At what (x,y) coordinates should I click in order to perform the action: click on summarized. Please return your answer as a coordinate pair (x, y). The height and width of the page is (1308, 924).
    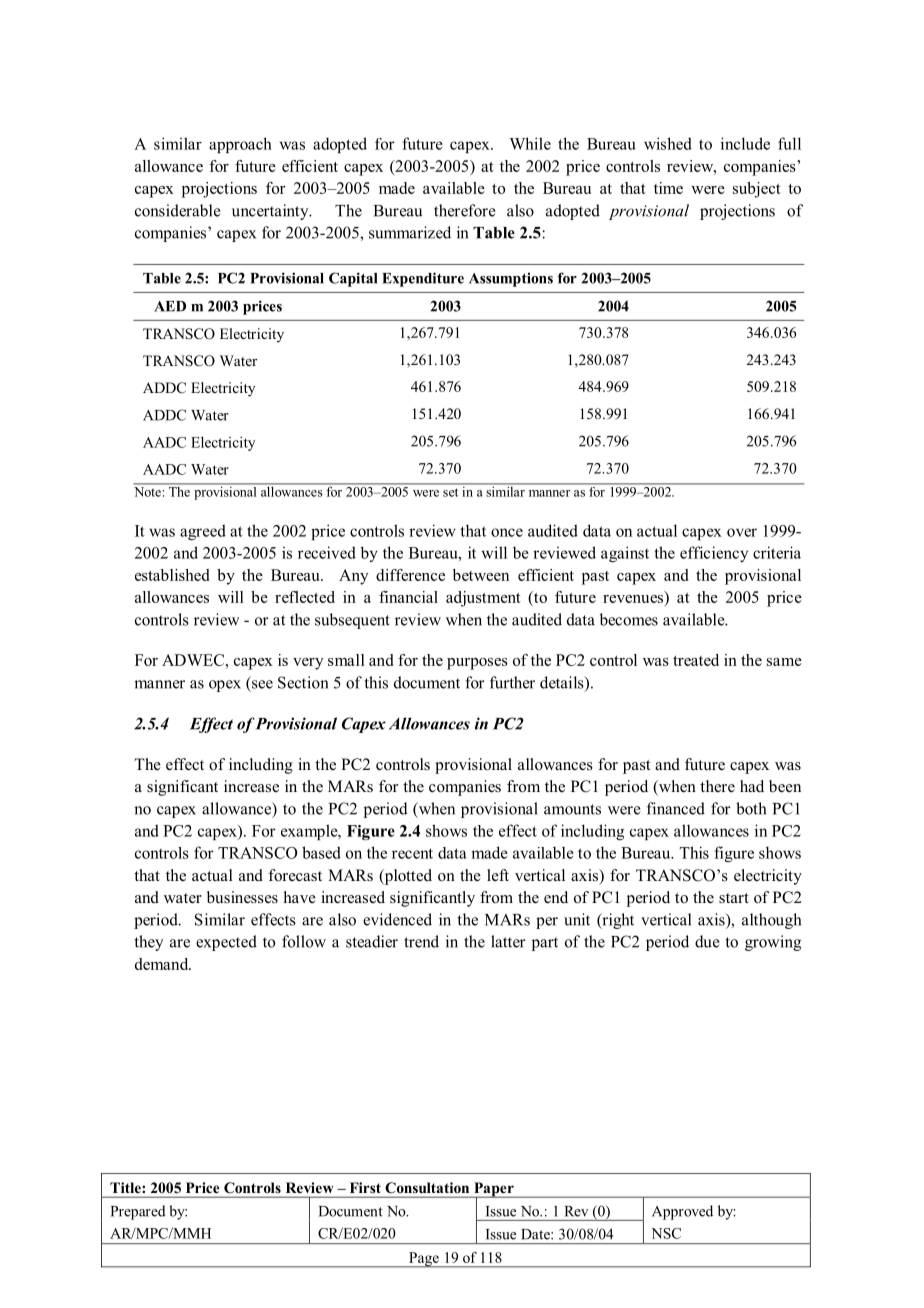
    Looking at the image, I should click on (410, 232).
